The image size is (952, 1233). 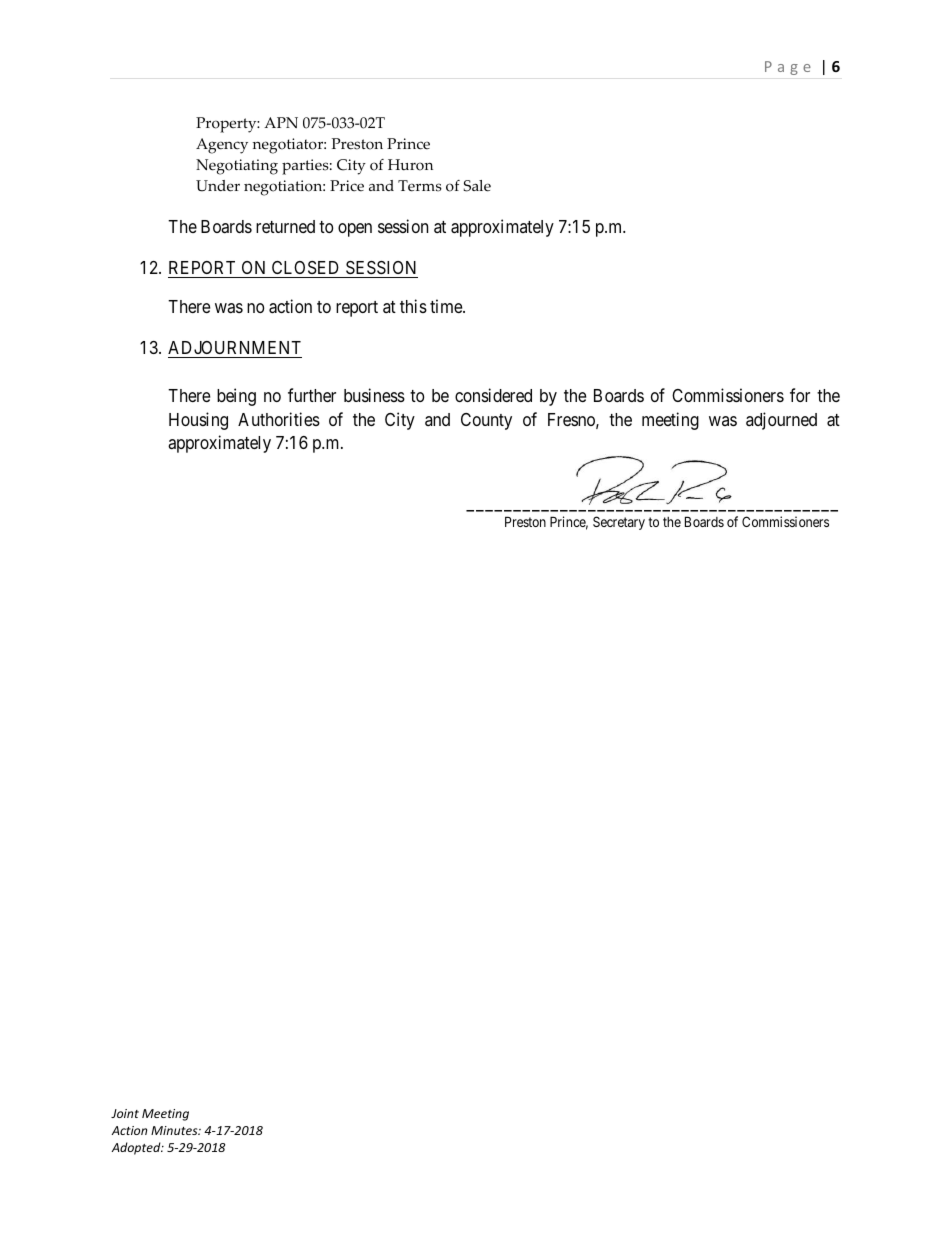 I want to click on Housing, so click(x=198, y=421).
